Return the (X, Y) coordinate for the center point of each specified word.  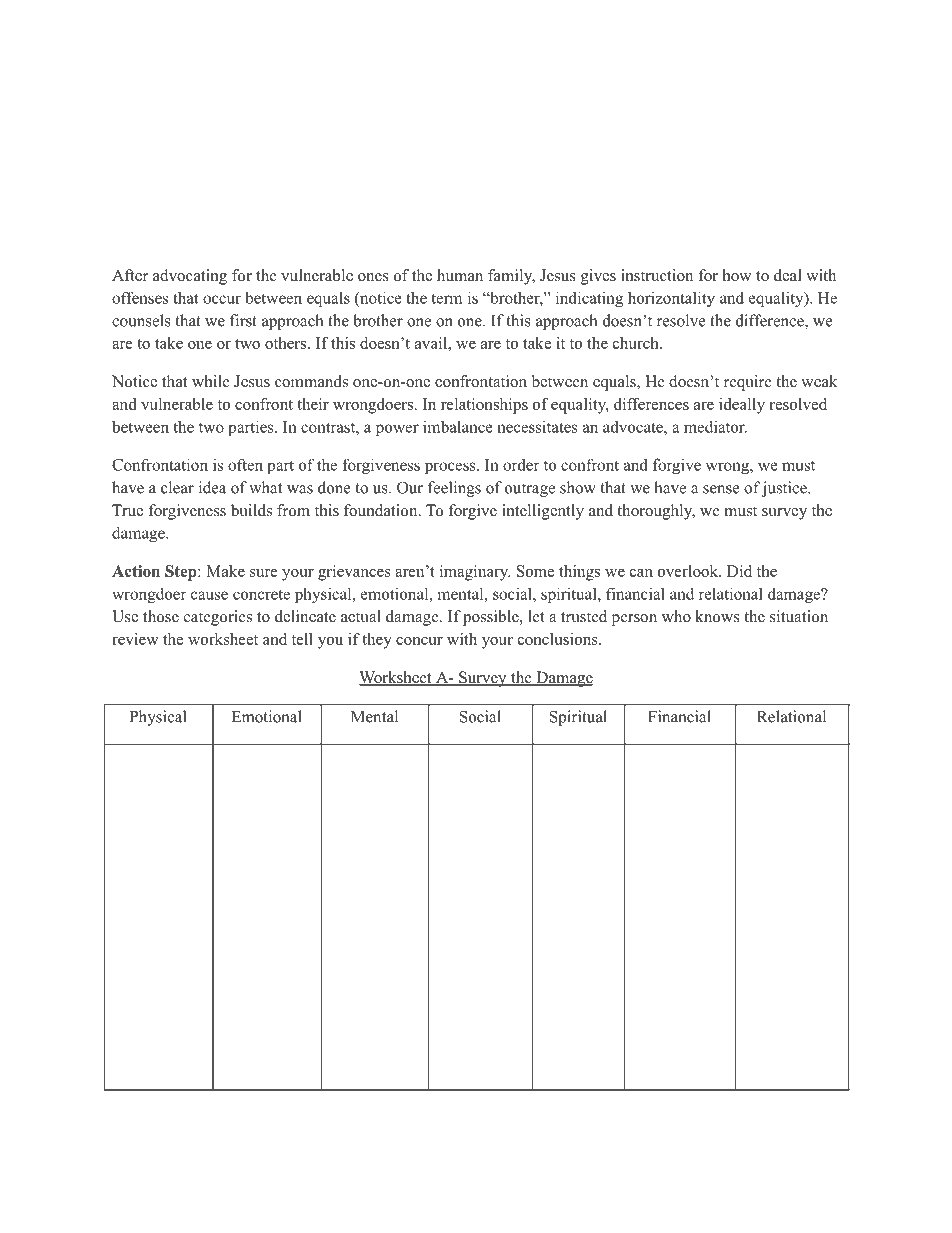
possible (492, 618)
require (748, 383)
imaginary (475, 573)
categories (218, 618)
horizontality (671, 299)
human (460, 275)
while (211, 381)
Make (225, 571)
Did (739, 571)
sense (721, 489)
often (245, 464)
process (451, 468)
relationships (484, 406)
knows (717, 616)
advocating (190, 277)
